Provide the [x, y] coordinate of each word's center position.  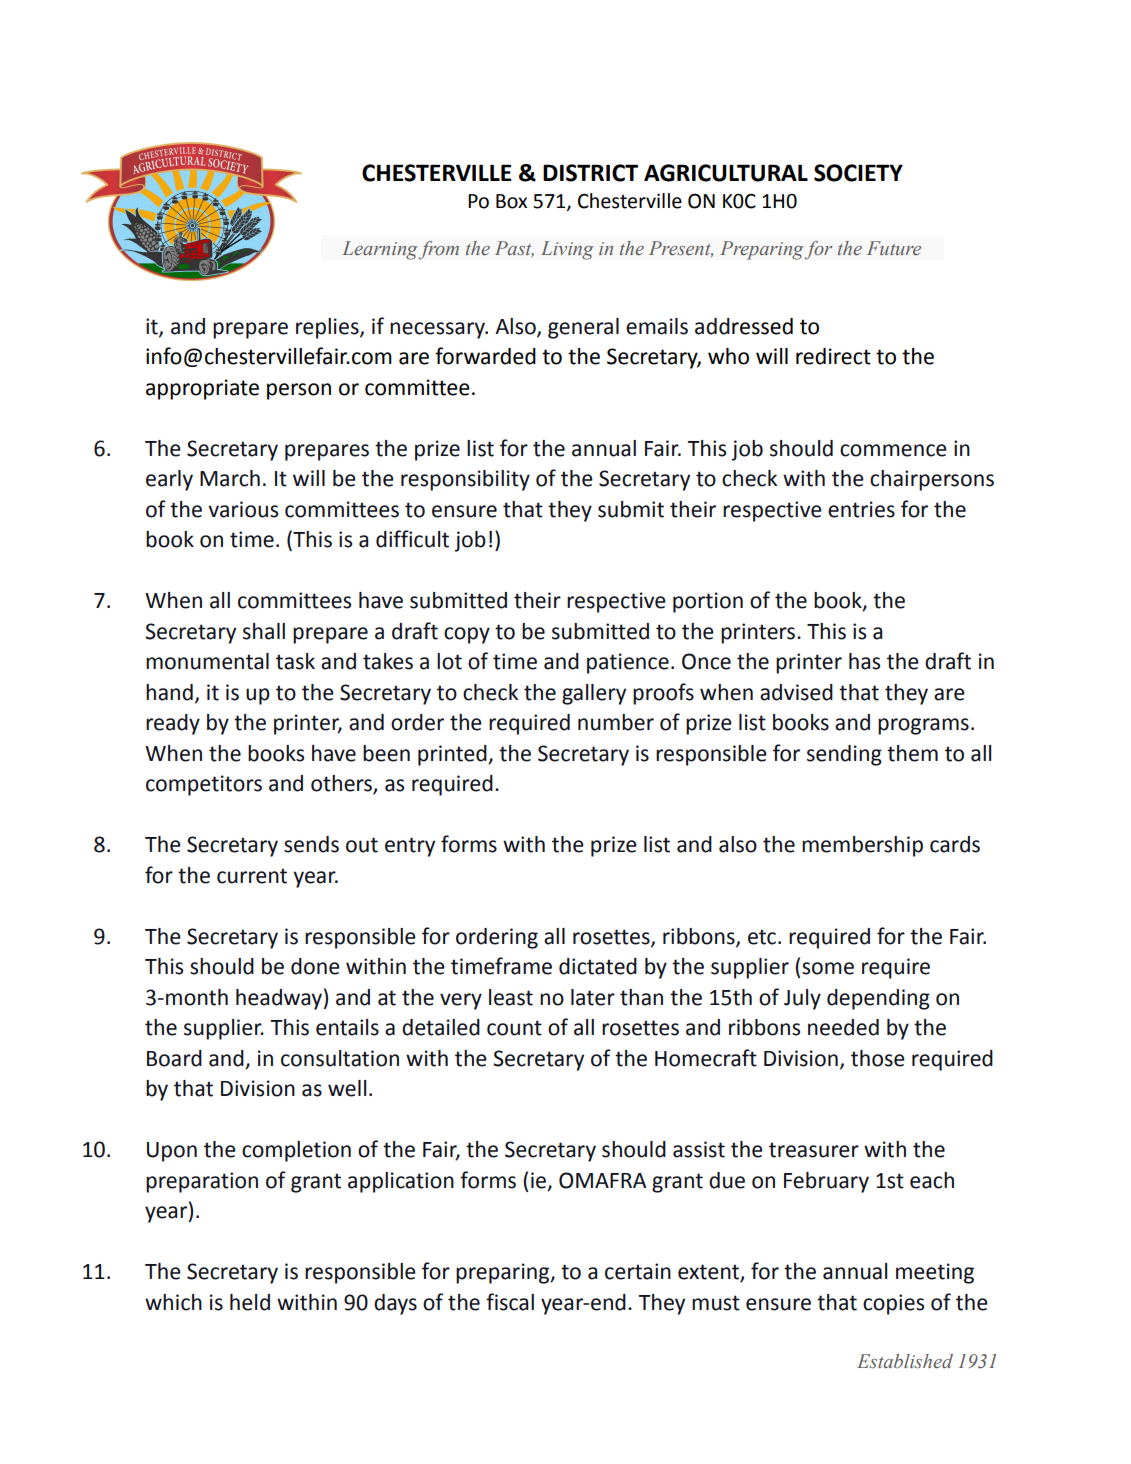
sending [844, 755]
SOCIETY [858, 173]
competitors [204, 785]
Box [511, 201]
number [616, 722]
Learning [380, 250]
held [250, 1302]
